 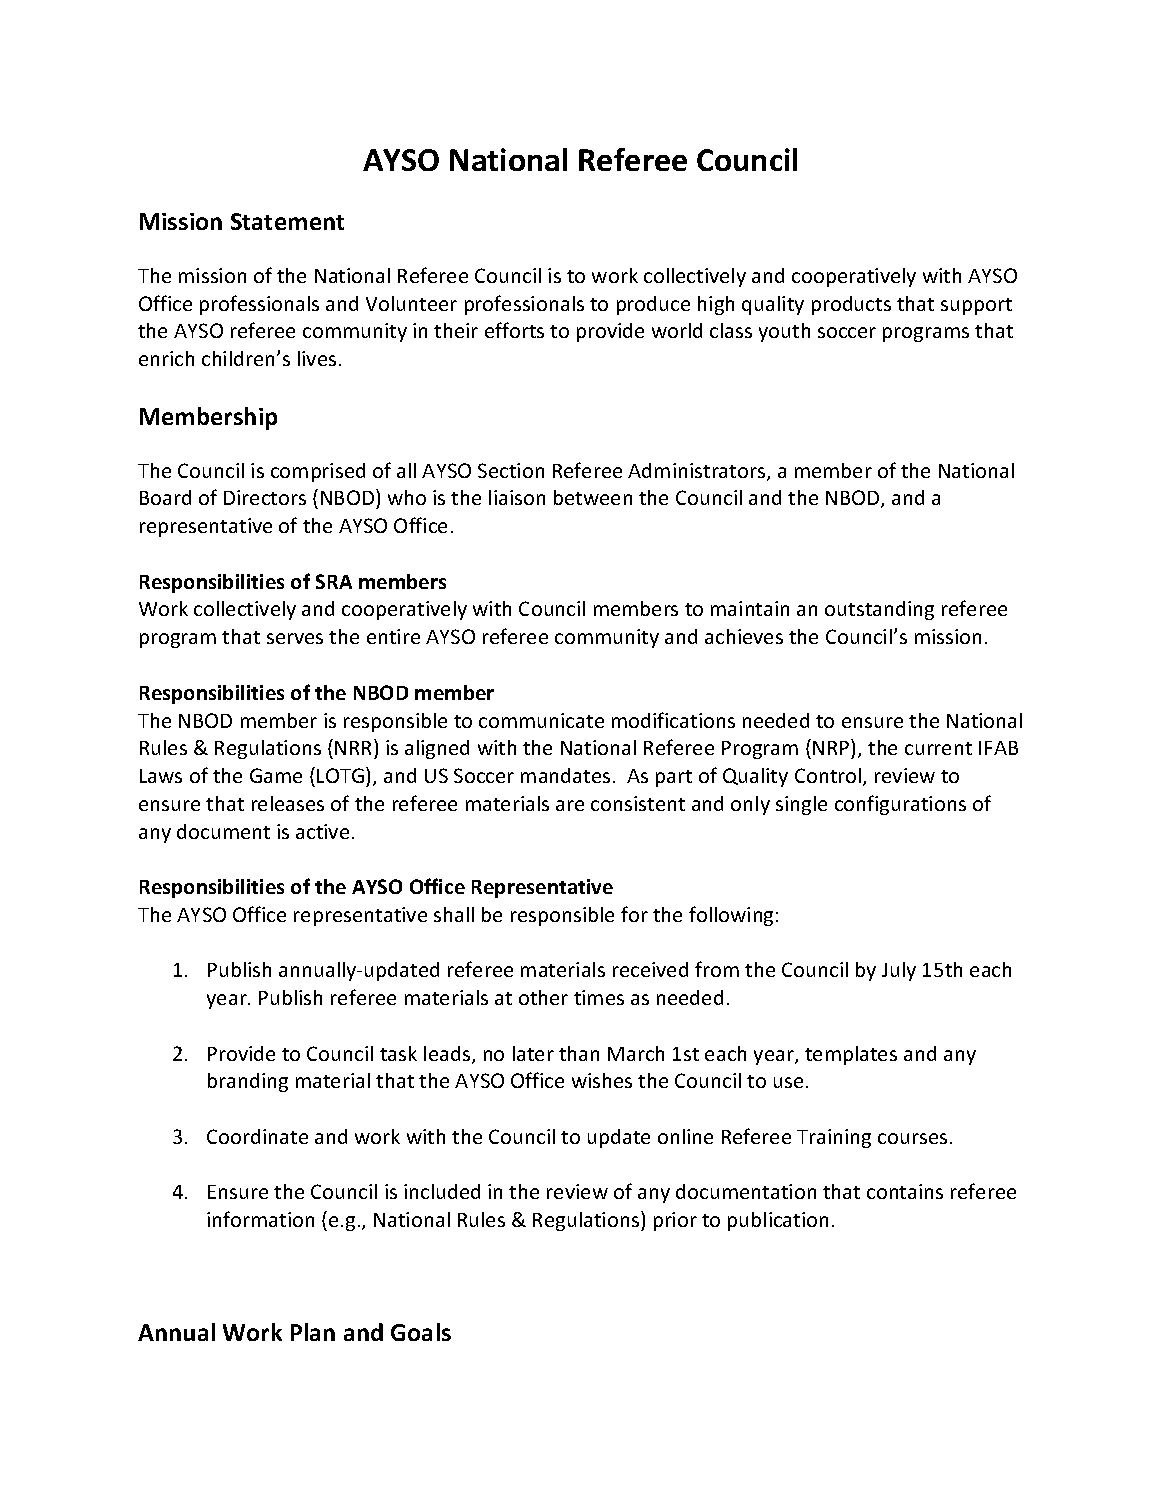 I want to click on serves, so click(x=295, y=638).
